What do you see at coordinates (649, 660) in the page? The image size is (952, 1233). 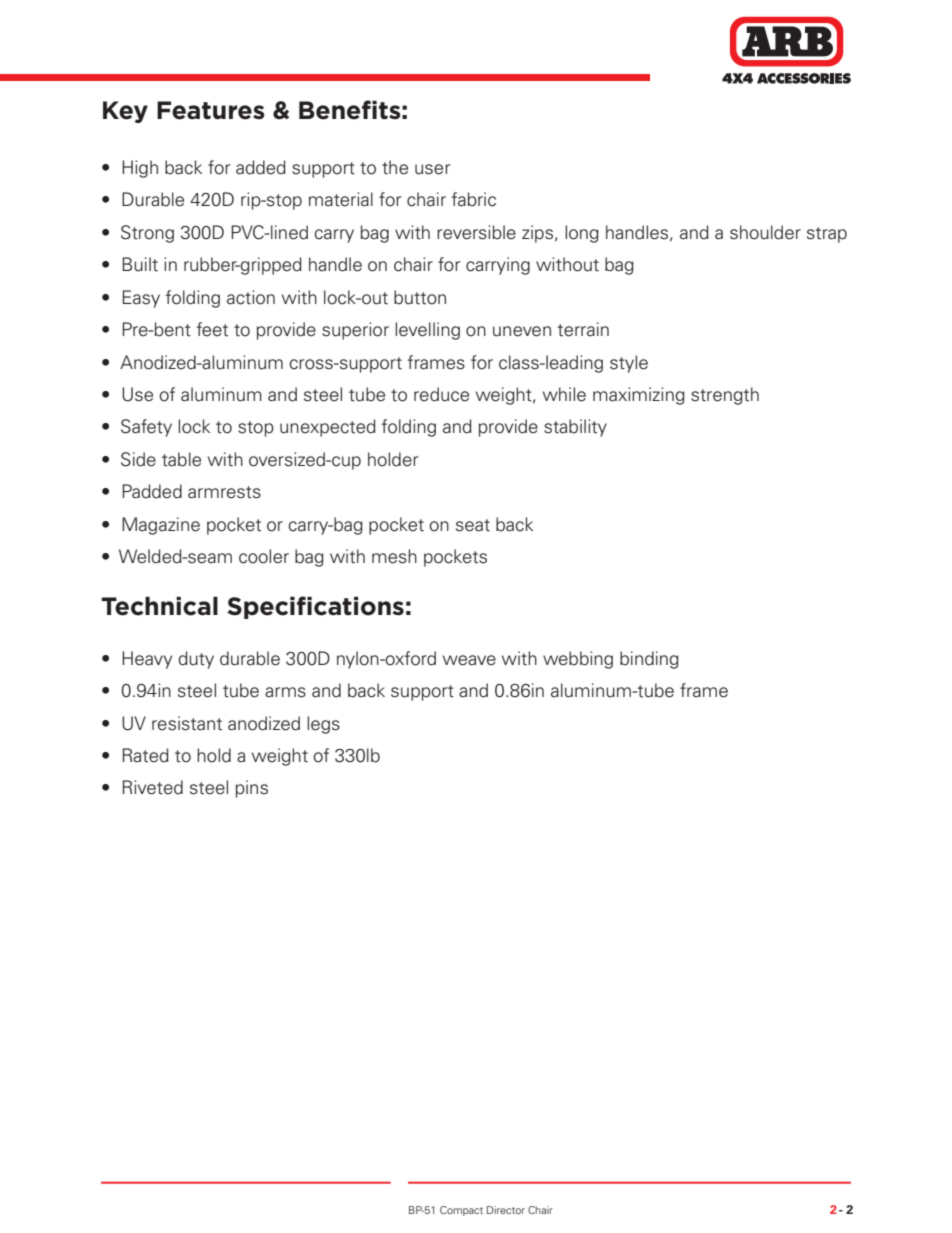 I see `binding` at bounding box center [649, 660].
